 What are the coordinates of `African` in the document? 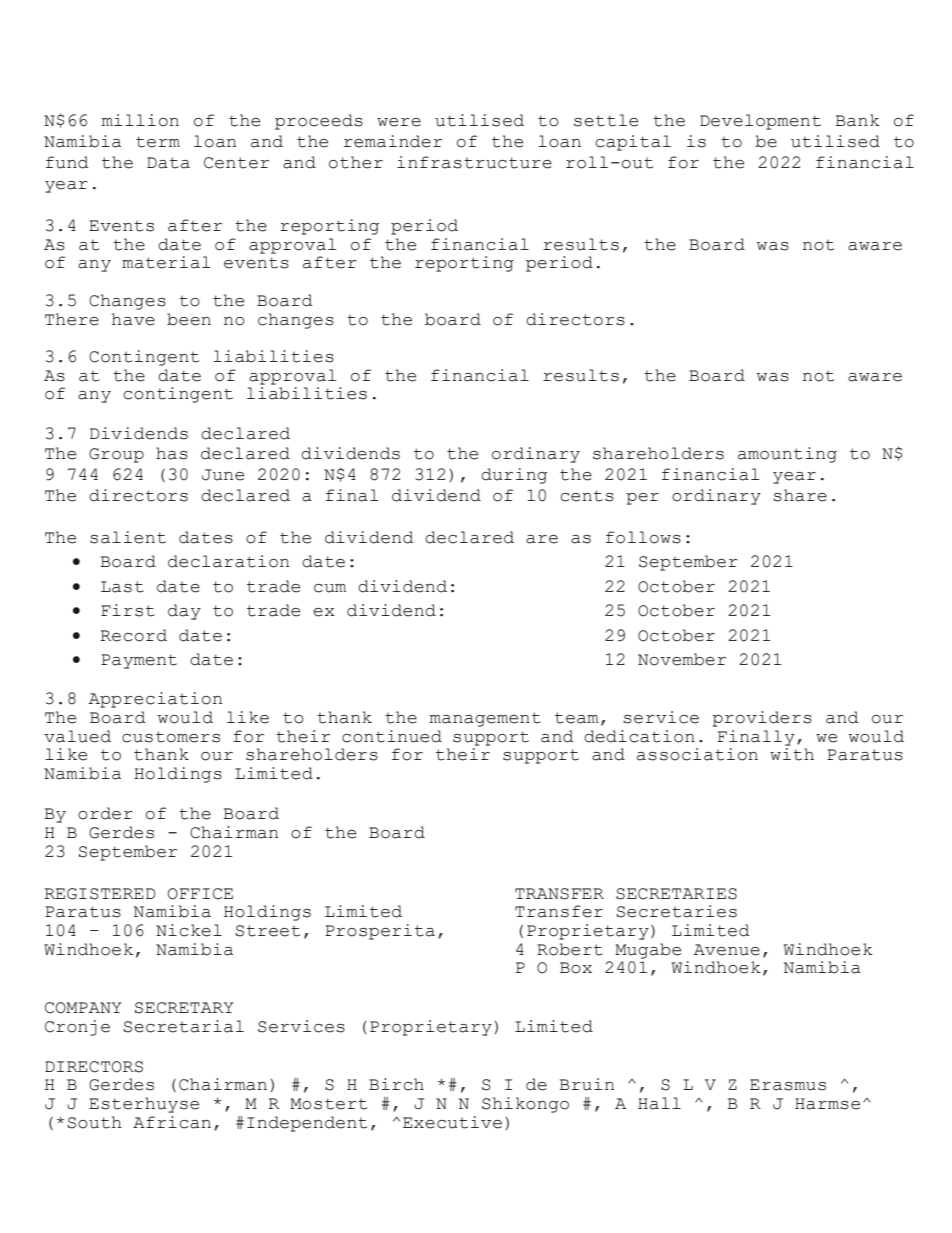 It's located at (172, 1122).
